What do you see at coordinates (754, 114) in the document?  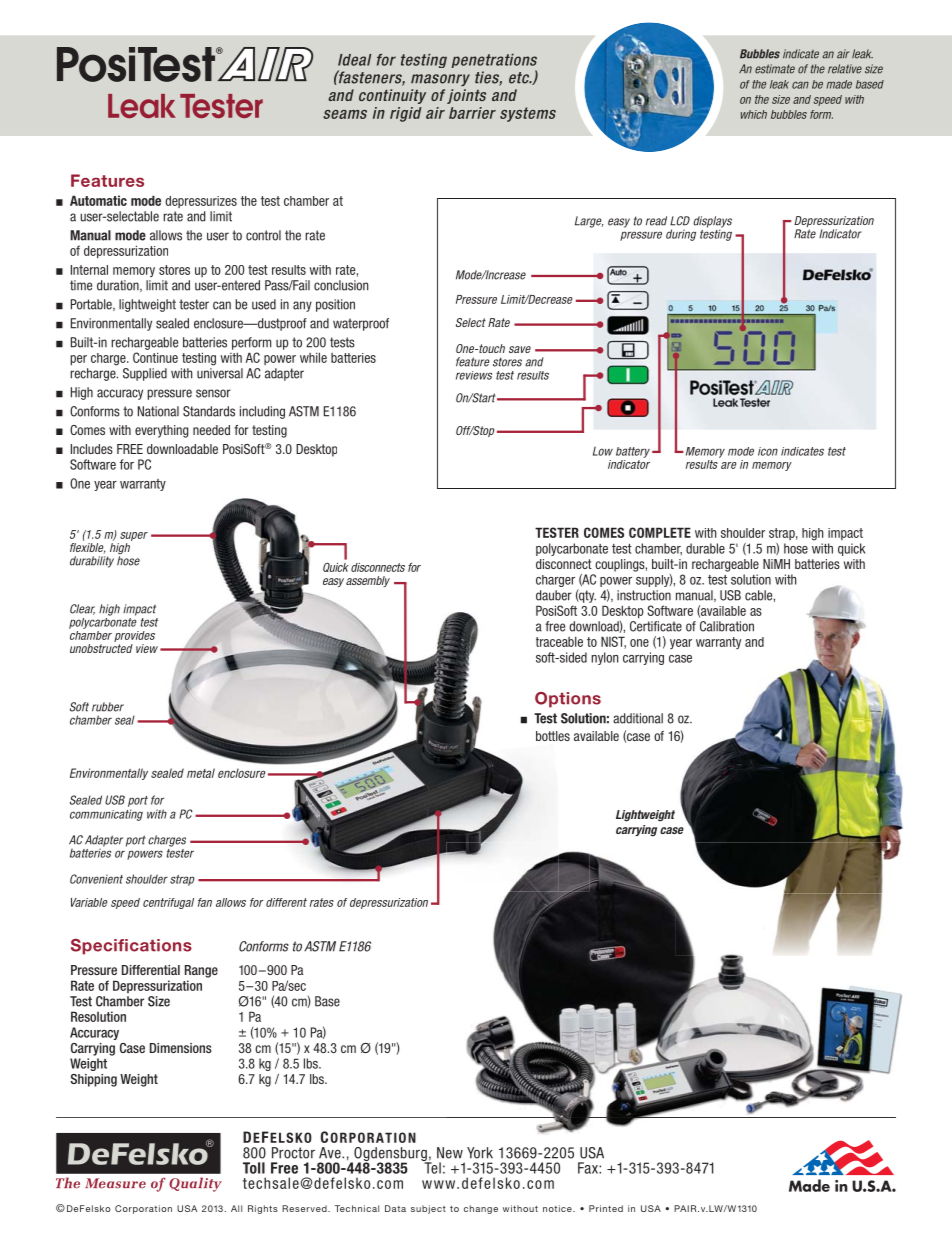 I see `which` at bounding box center [754, 114].
